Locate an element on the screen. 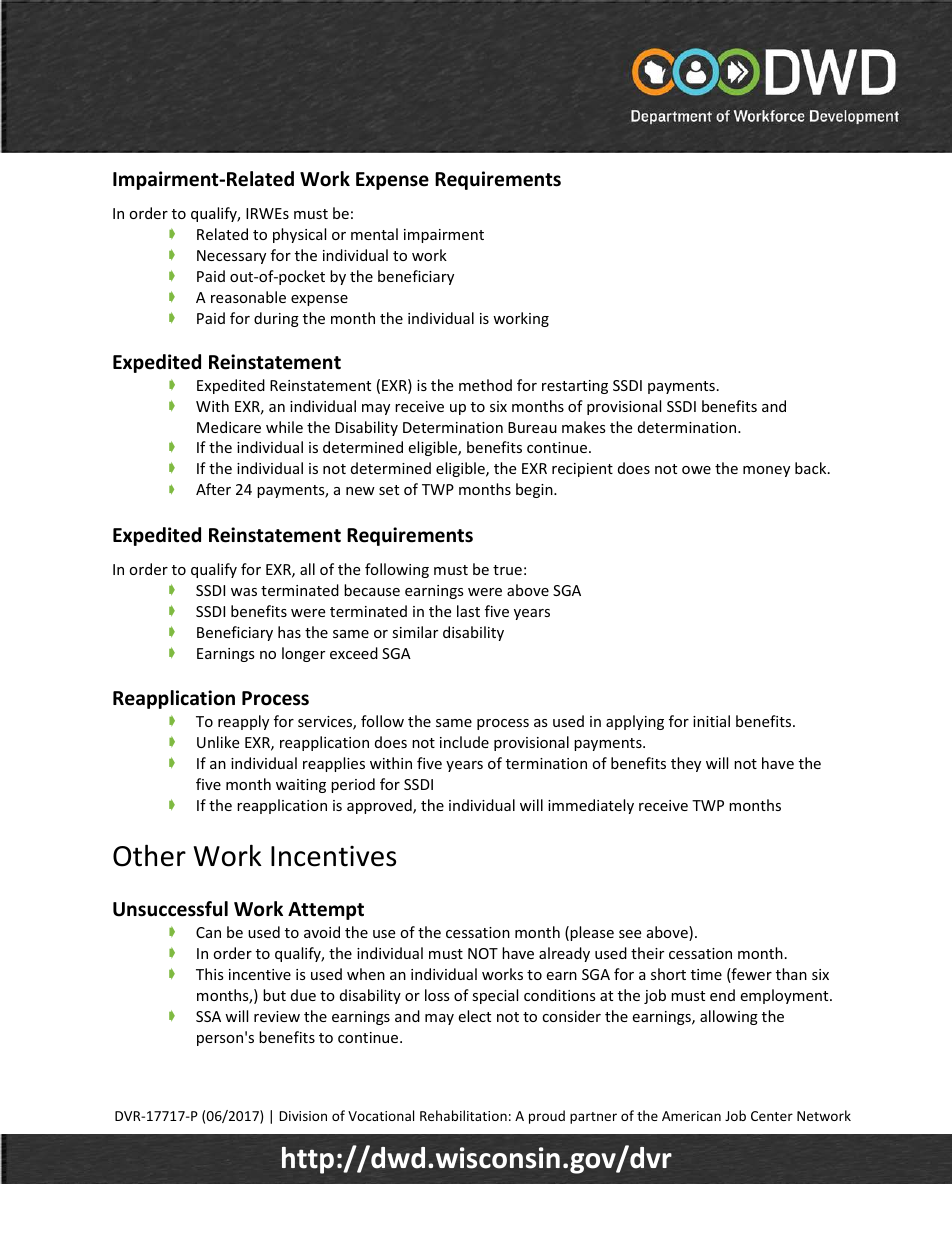  Rehabilitation is located at coordinates (463, 1115).
